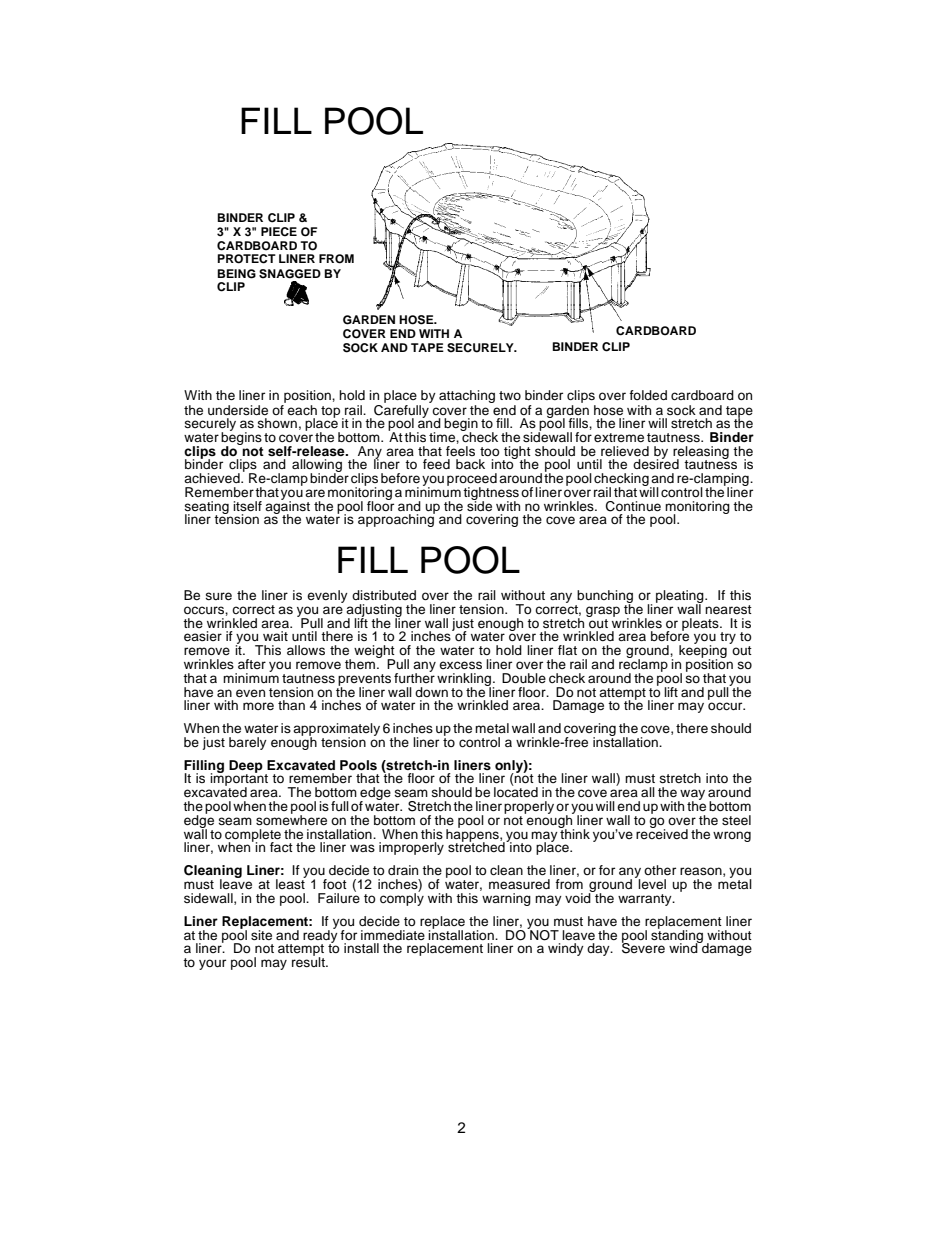 The height and width of the screenshot is (1233, 952). I want to click on site, so click(261, 935).
